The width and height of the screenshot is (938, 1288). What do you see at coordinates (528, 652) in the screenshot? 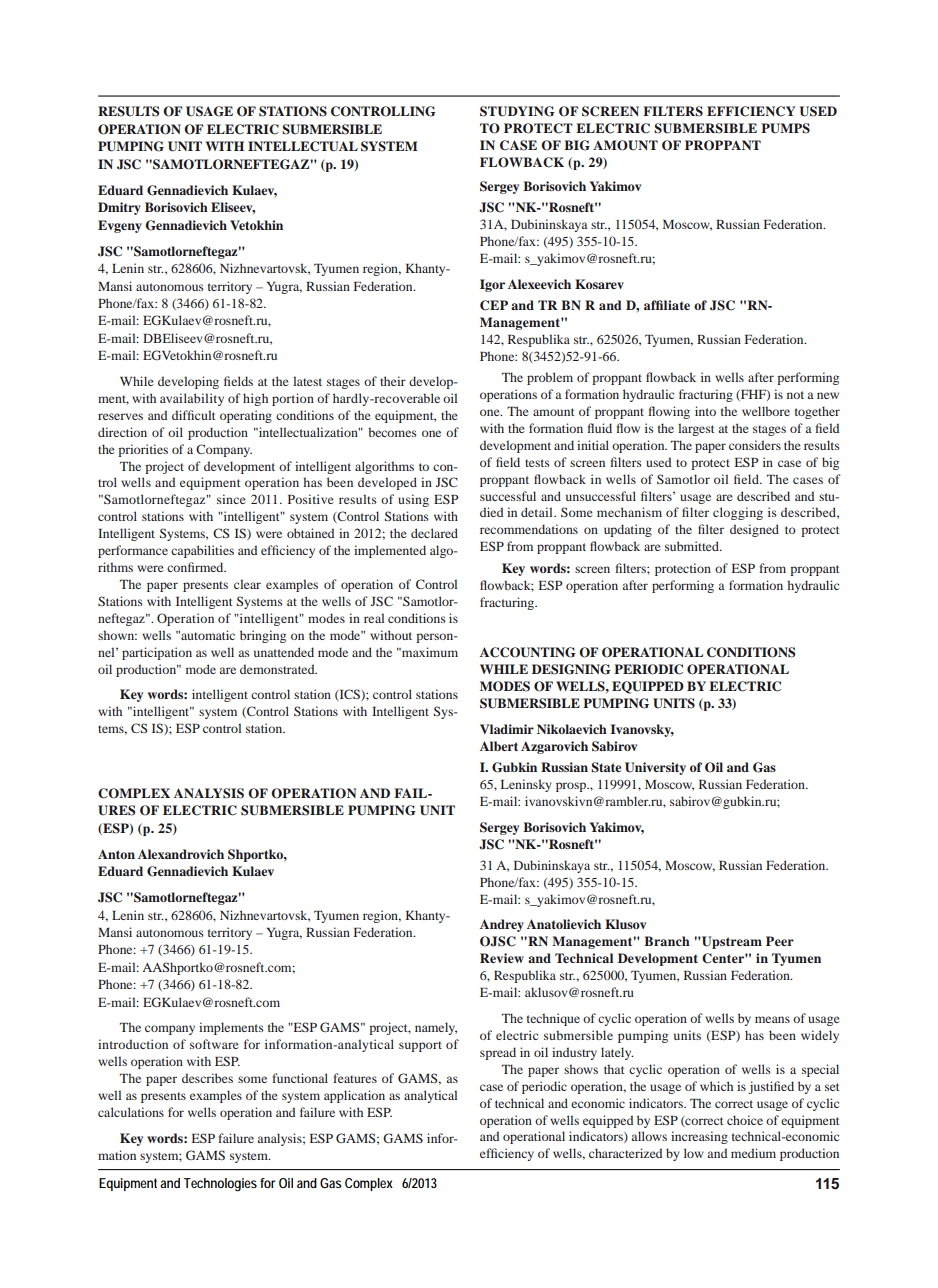
I see `ACCOUNTING` at bounding box center [528, 652].
